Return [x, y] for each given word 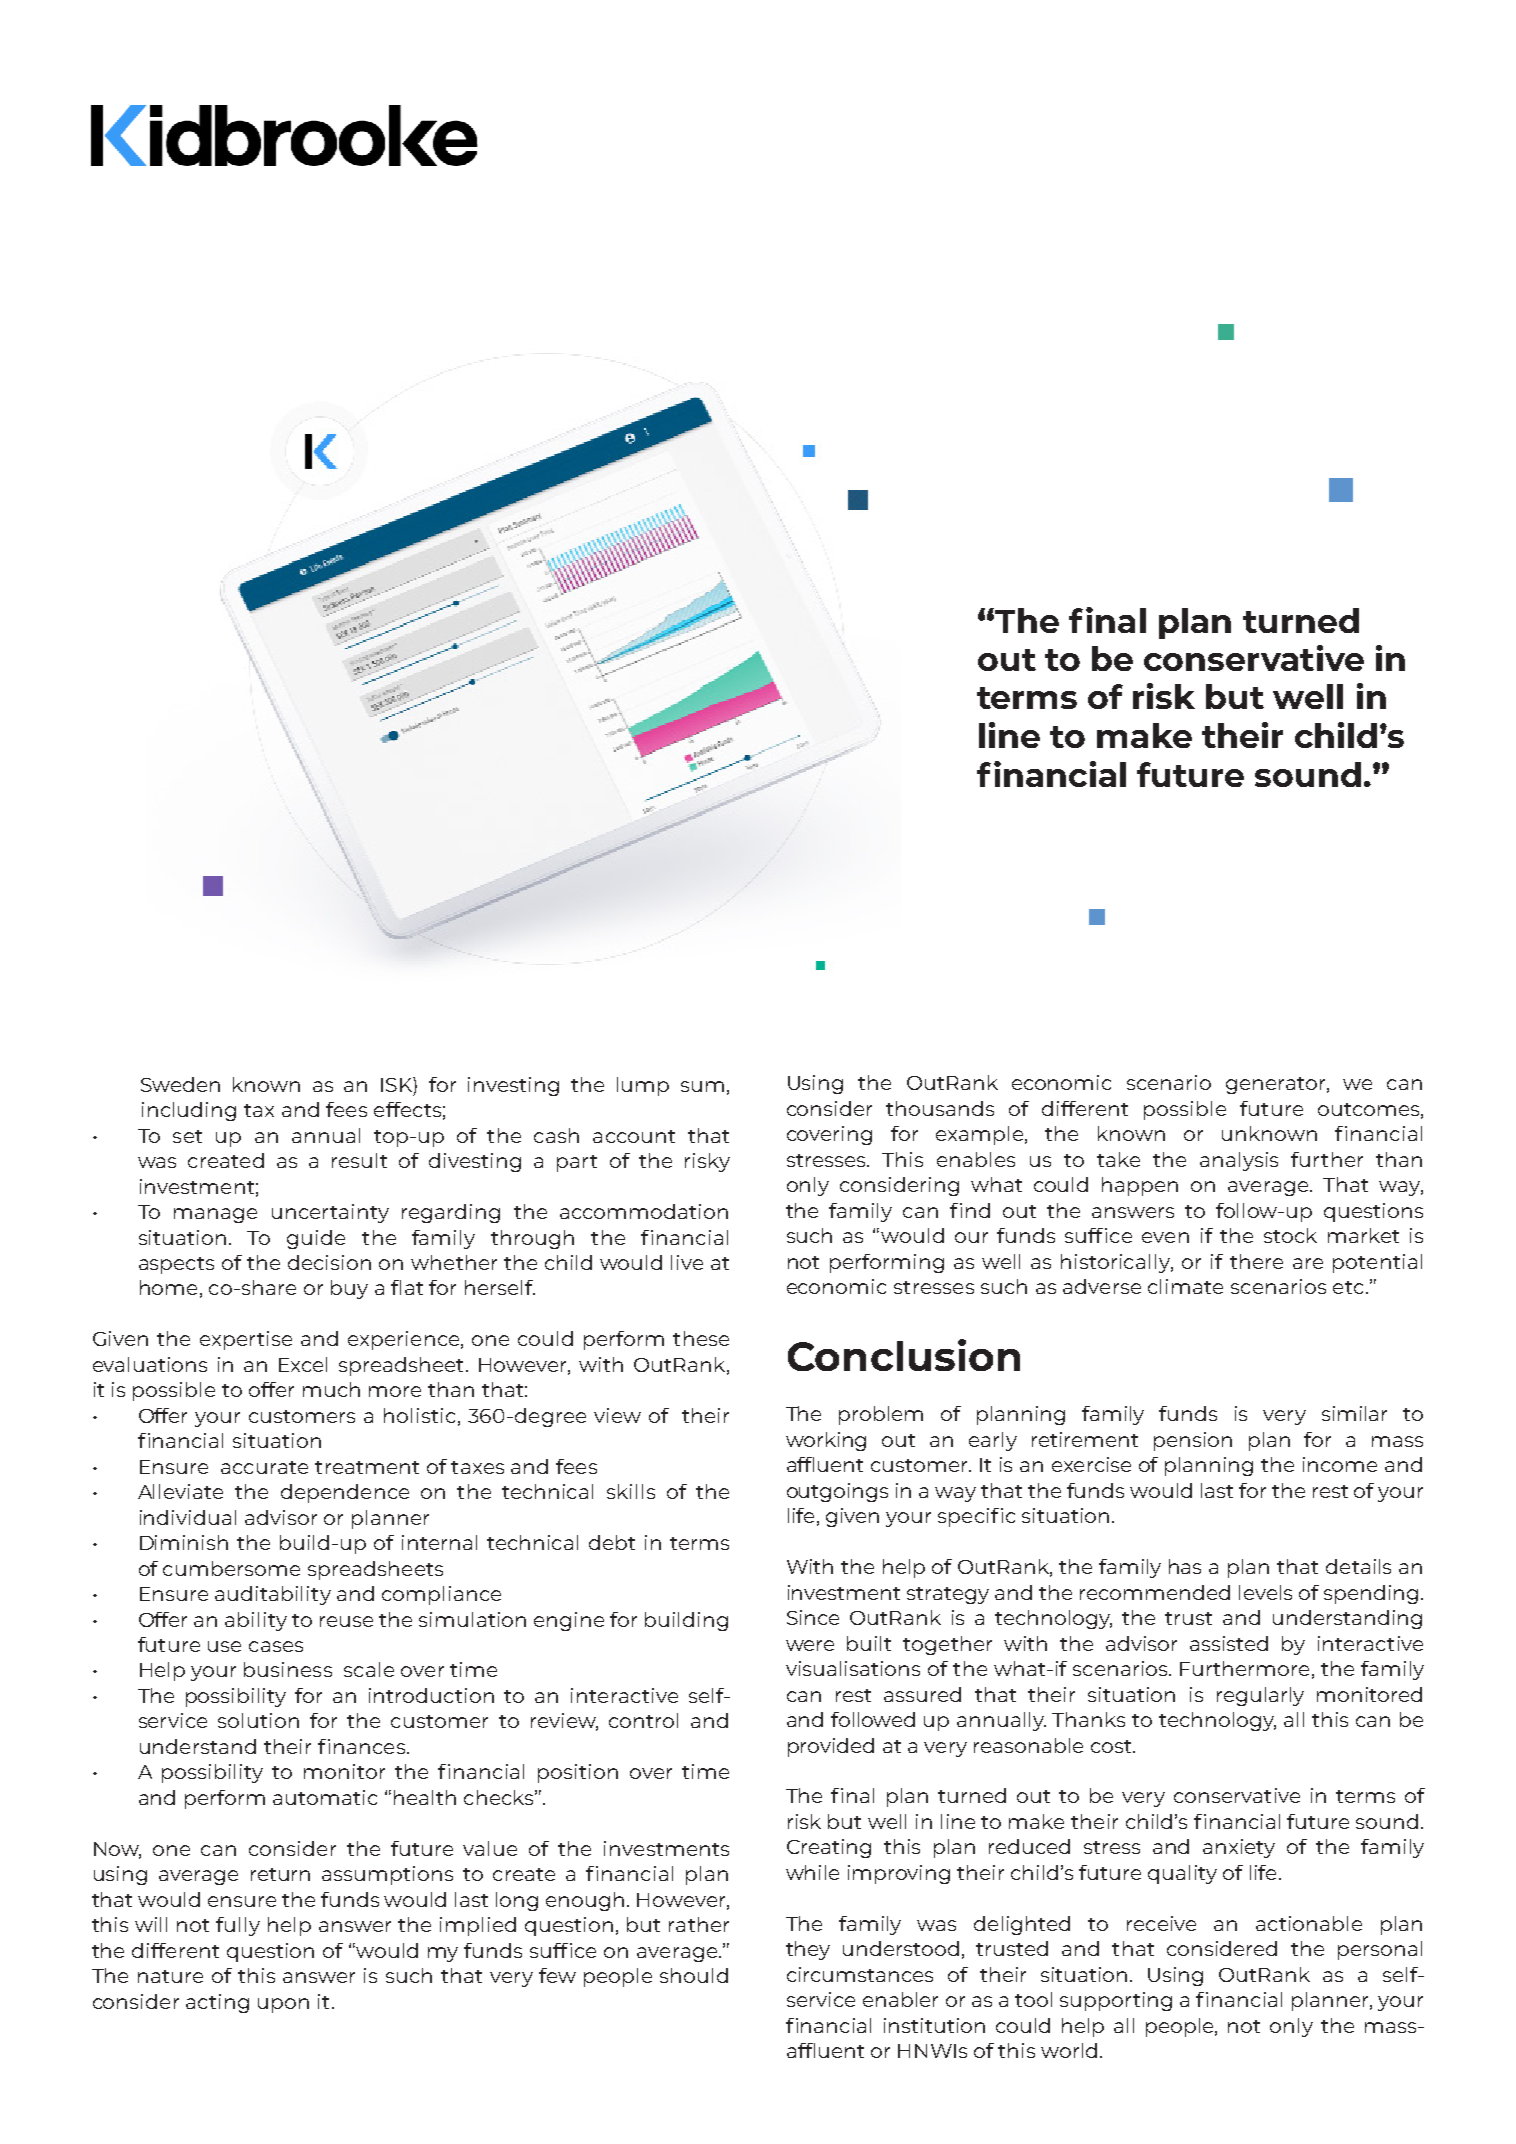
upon [283, 2005]
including [189, 1111]
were [810, 1645]
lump [643, 1086]
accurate [264, 1467]
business [288, 1669]
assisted [1229, 1643]
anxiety [1239, 1848]
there [1256, 1261]
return [280, 1874]
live [687, 1262]
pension [1193, 1441]
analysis [1239, 1161]
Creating [829, 1848]
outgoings [837, 1492]
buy [349, 1289]
